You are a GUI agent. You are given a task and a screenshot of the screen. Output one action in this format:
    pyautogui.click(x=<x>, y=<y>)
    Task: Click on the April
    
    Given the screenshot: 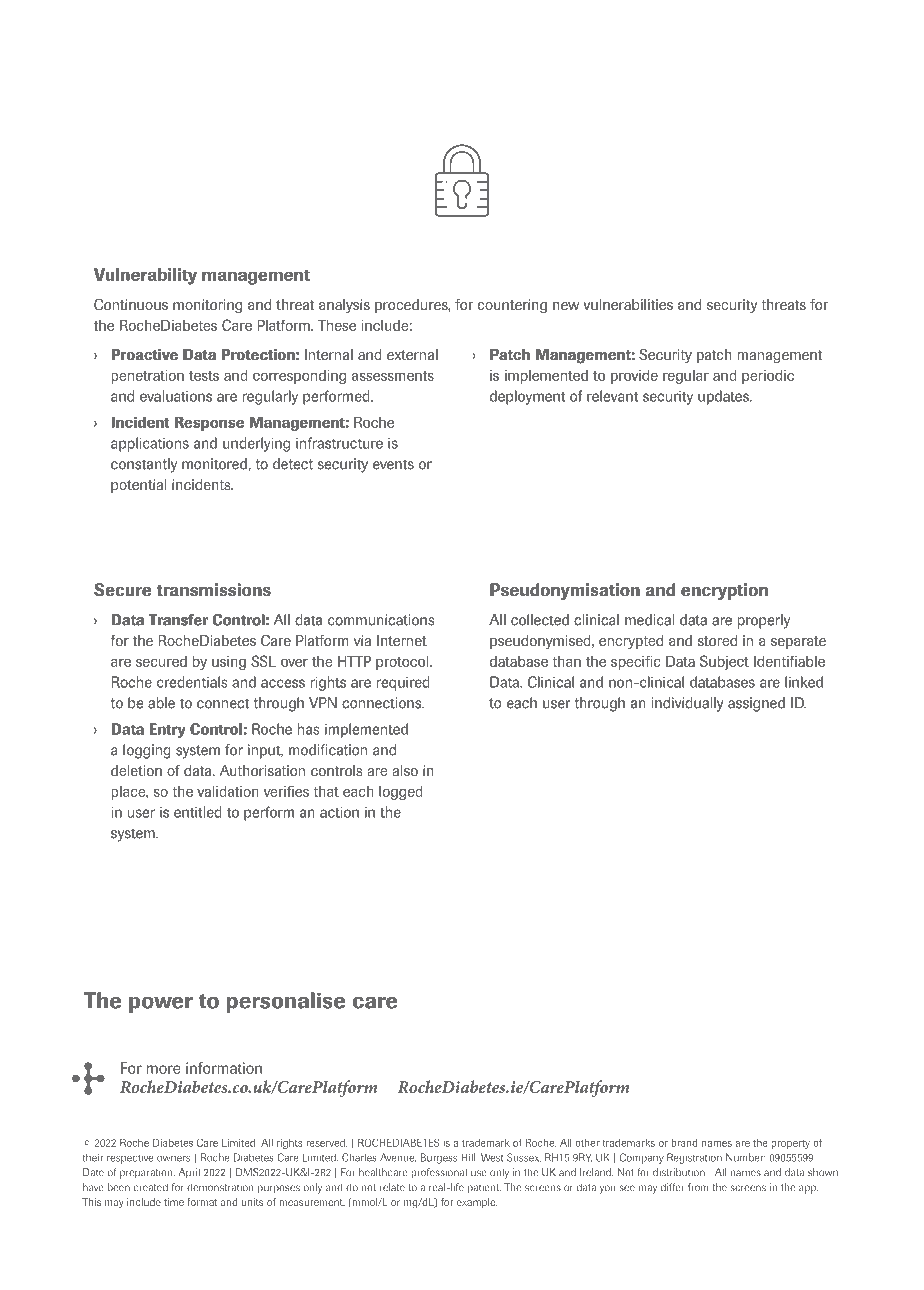 What is the action you would take?
    pyautogui.click(x=189, y=1173)
